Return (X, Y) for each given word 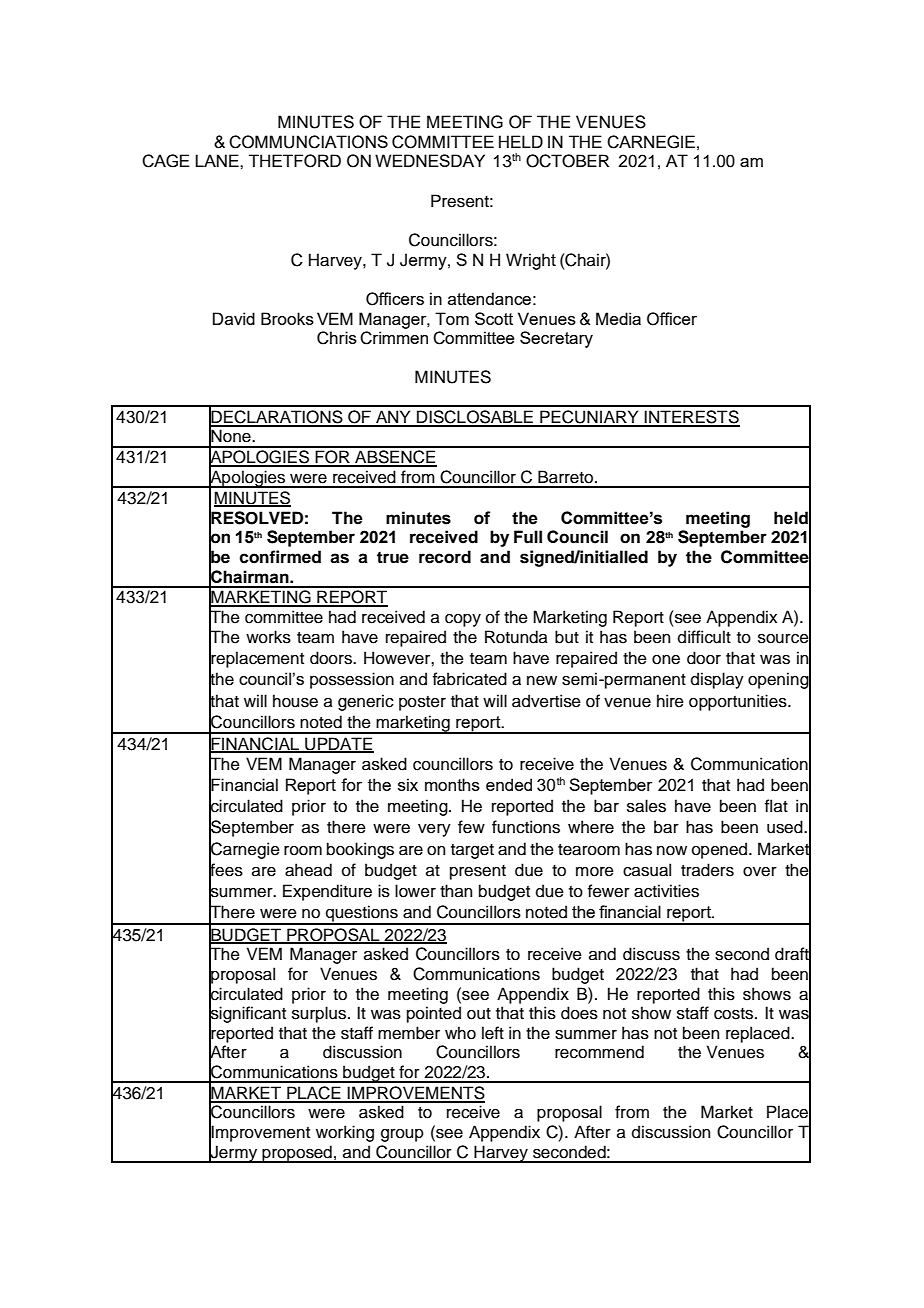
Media (618, 318)
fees (226, 869)
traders (707, 870)
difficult (704, 637)
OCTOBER (567, 161)
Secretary (556, 339)
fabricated (470, 679)
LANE (218, 160)
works (268, 637)
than (456, 891)
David (234, 318)
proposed (297, 1154)
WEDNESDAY (430, 160)
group (402, 1135)
